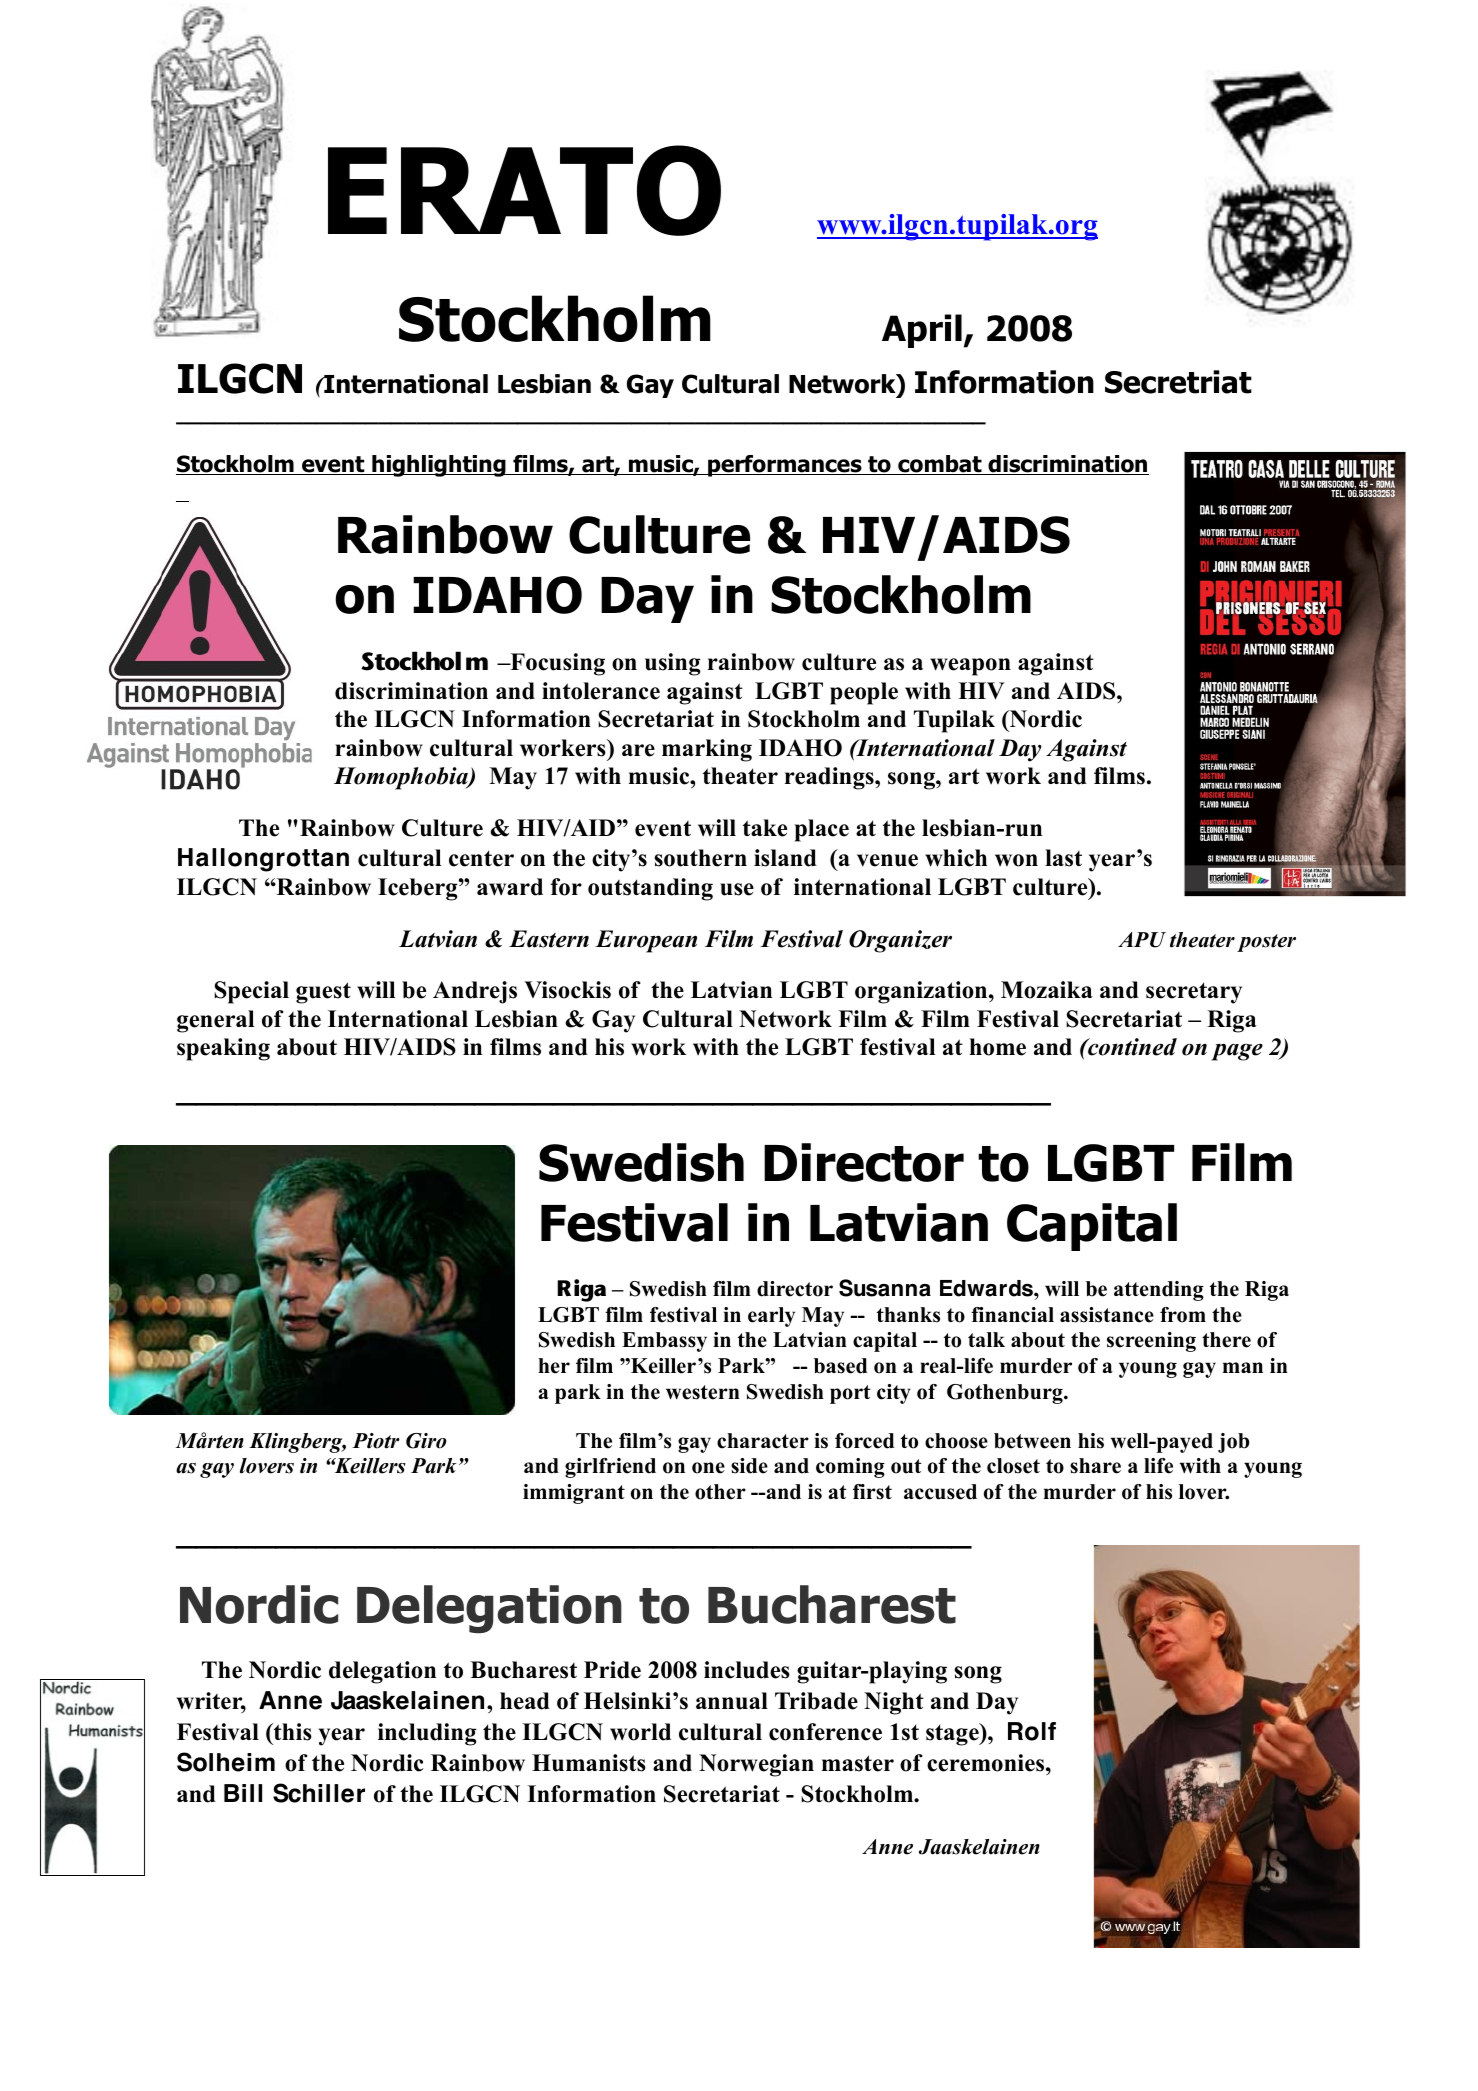 This screenshot has width=1478, height=2091. What do you see at coordinates (524, 190) in the screenshot?
I see `ERATO` at bounding box center [524, 190].
